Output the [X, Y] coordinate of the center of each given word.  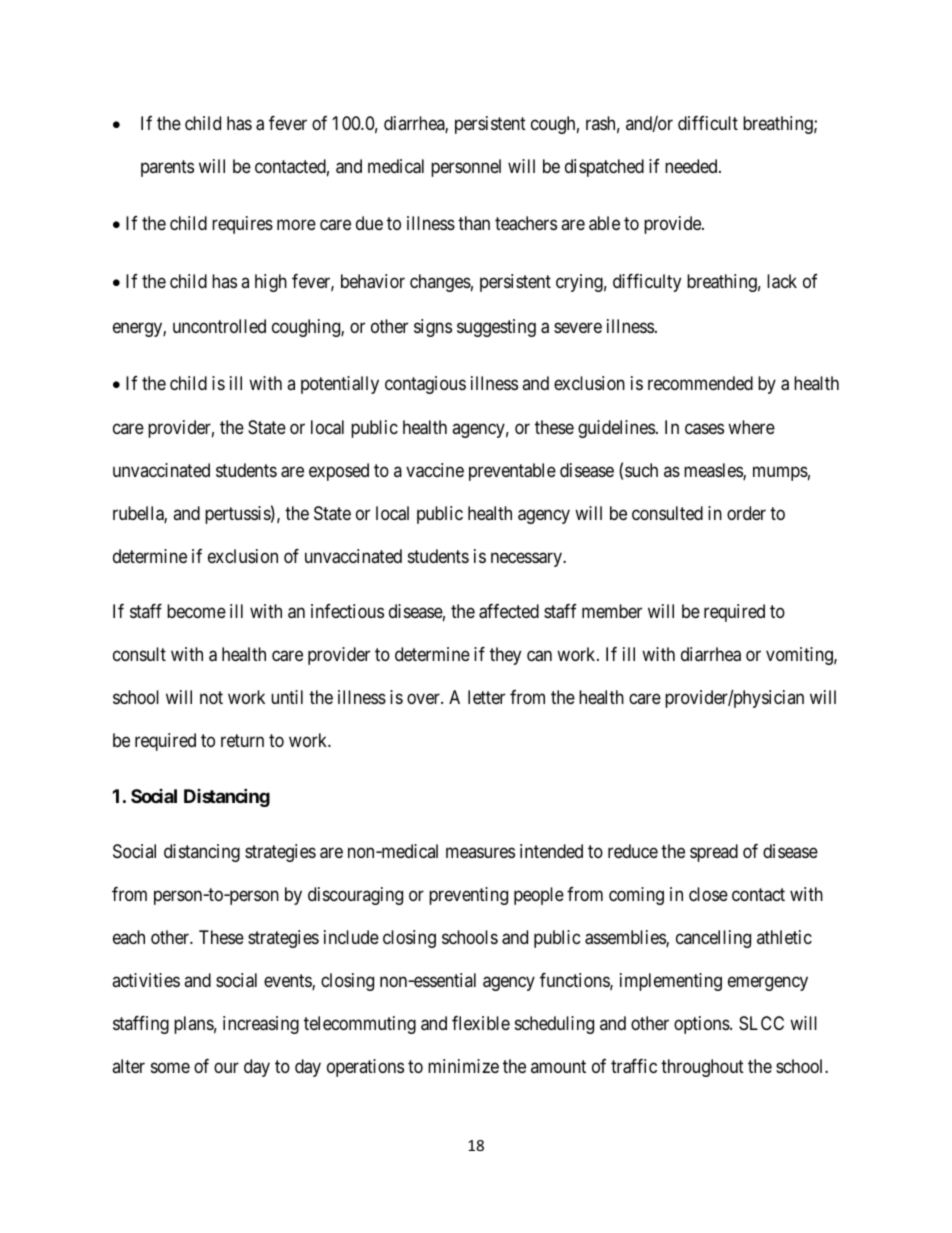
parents [167, 168]
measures [480, 853]
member [612, 611]
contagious [425, 385]
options [702, 1025]
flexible [481, 1023]
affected [509, 611]
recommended [700, 383]
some [170, 1067]
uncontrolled [219, 326]
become [196, 611]
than [474, 223]
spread [714, 853]
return [242, 740]
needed [692, 166]
